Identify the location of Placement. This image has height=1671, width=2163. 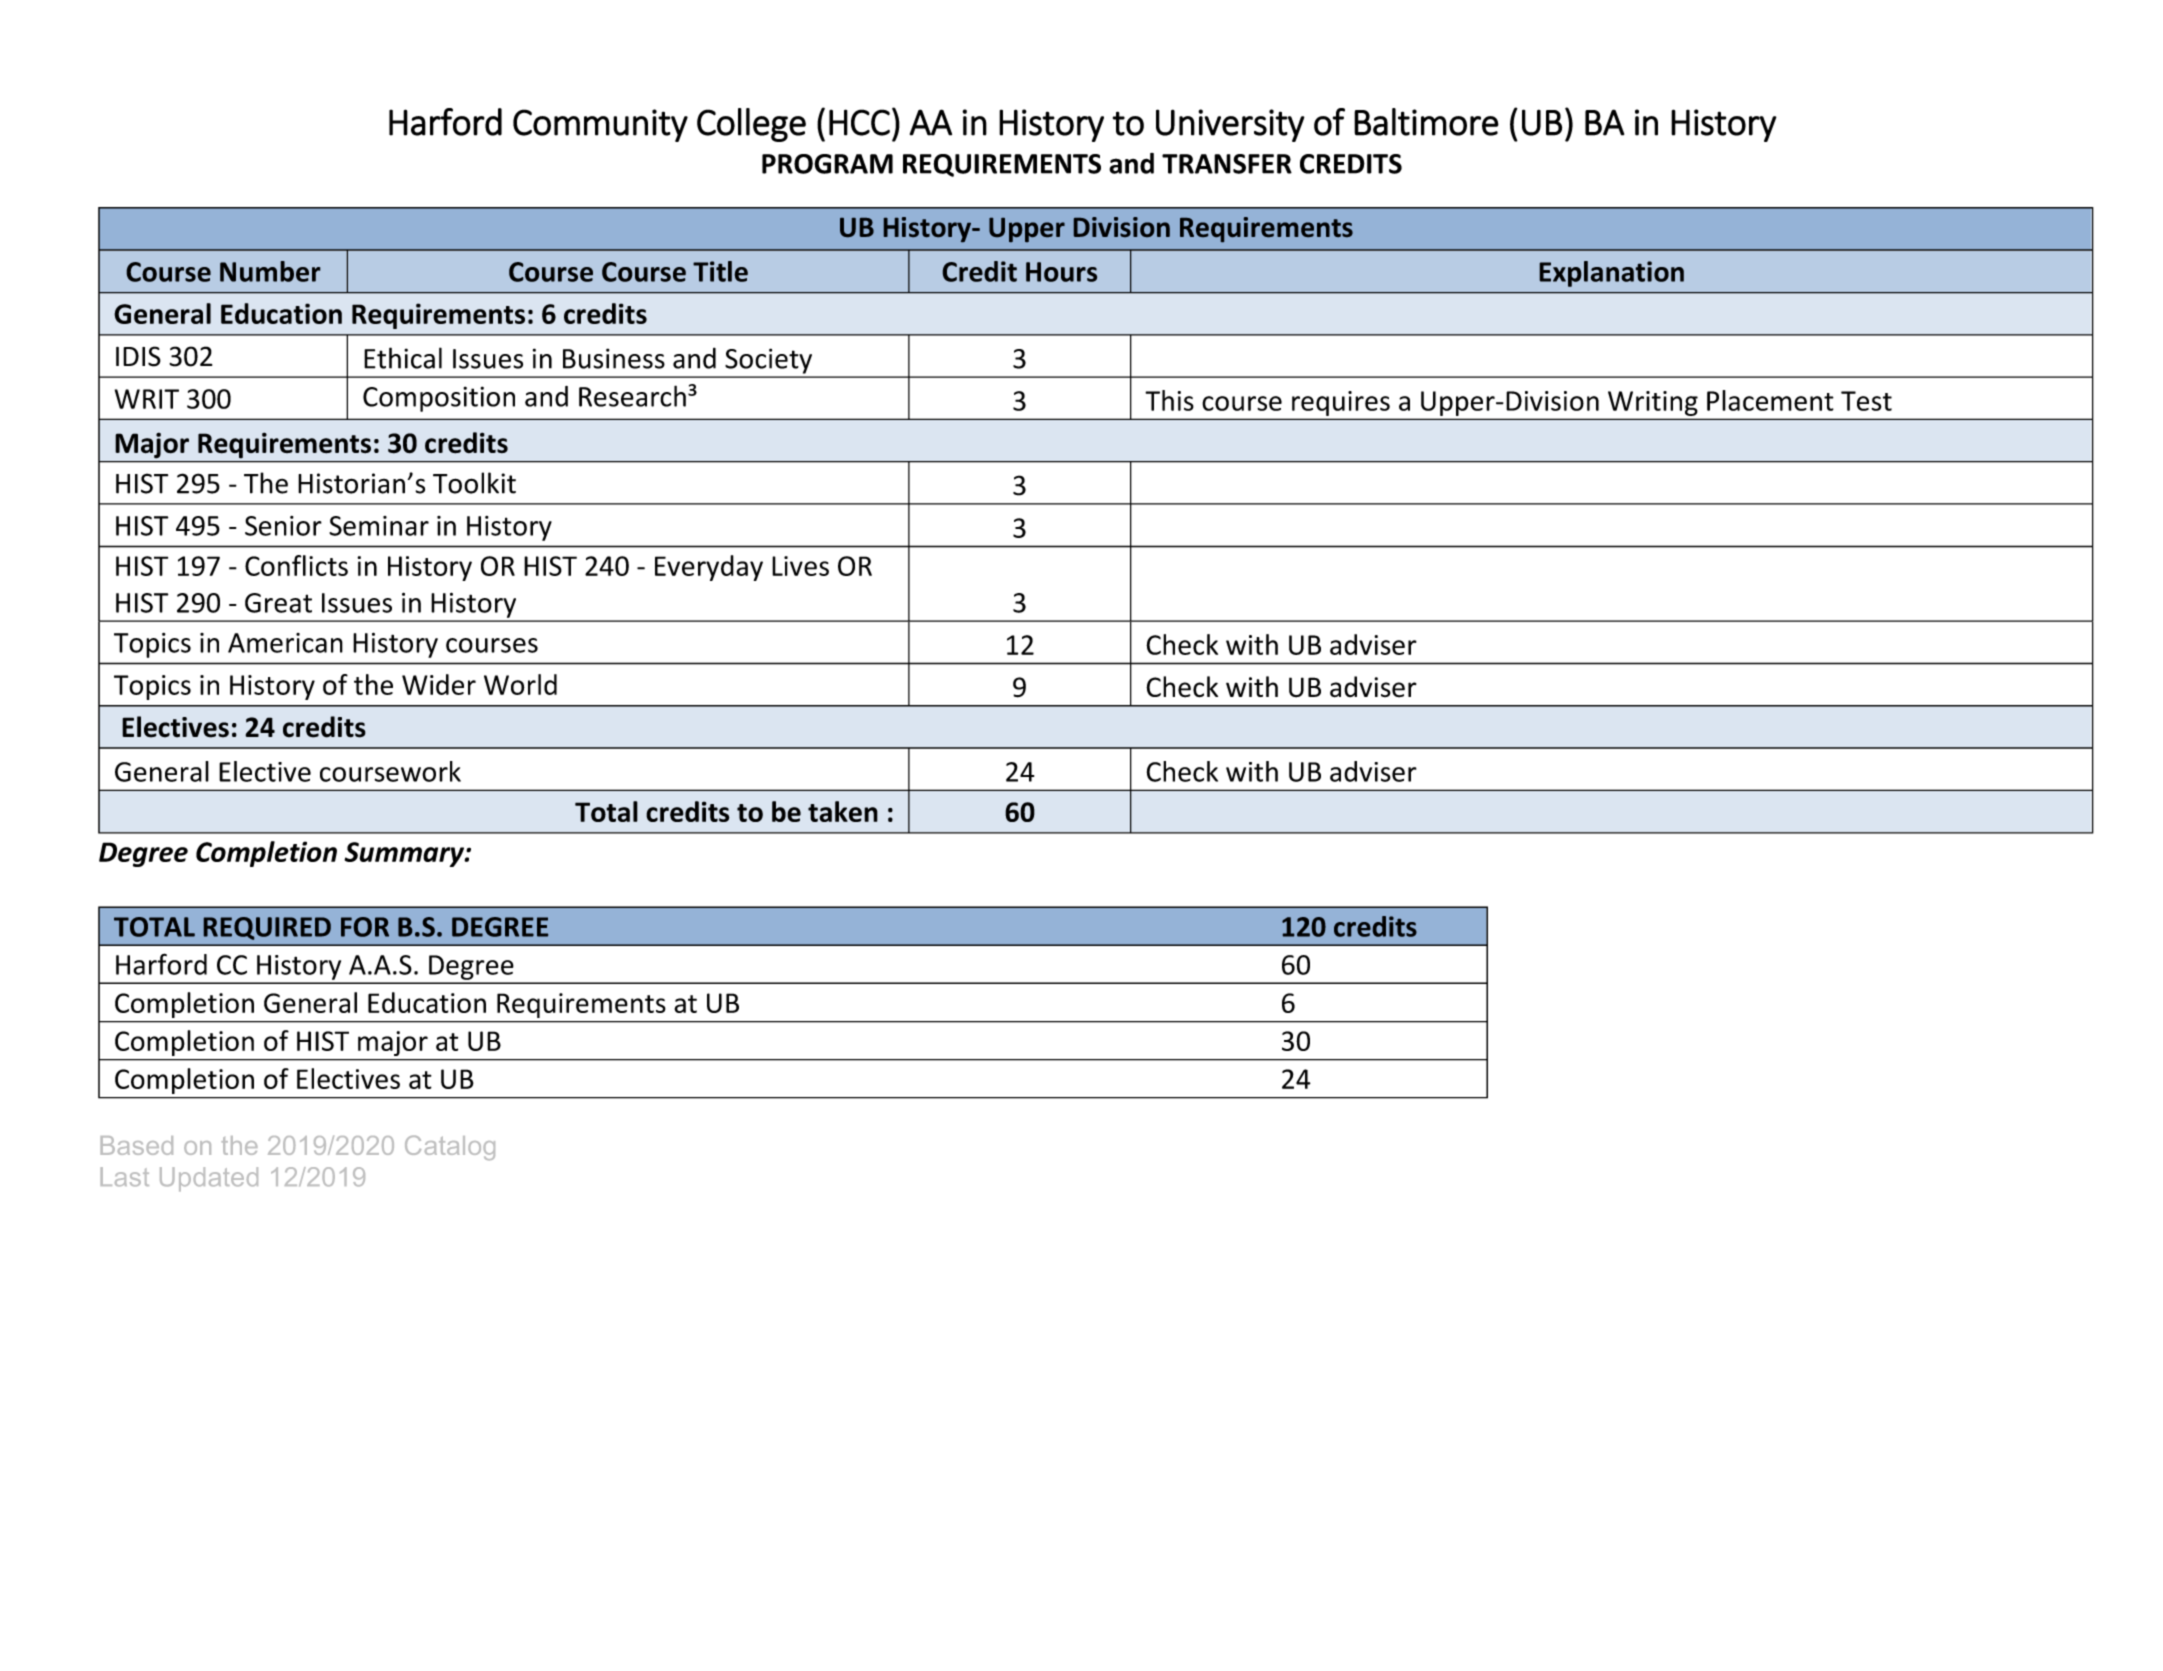
(1770, 400).
